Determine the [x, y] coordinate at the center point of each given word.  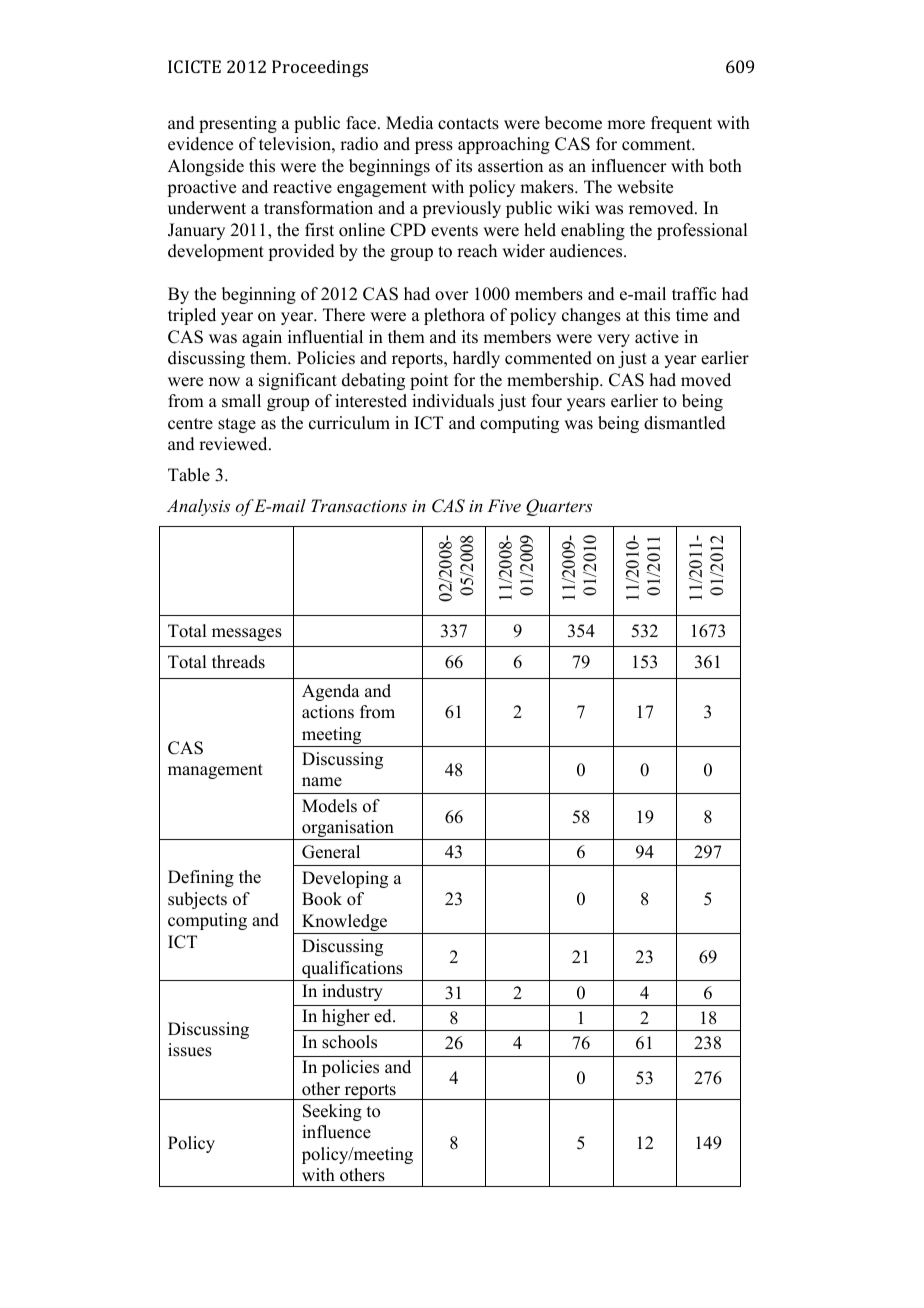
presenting [238, 124]
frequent [681, 124]
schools [349, 1042]
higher [346, 1017]
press [434, 147]
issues [190, 1050]
